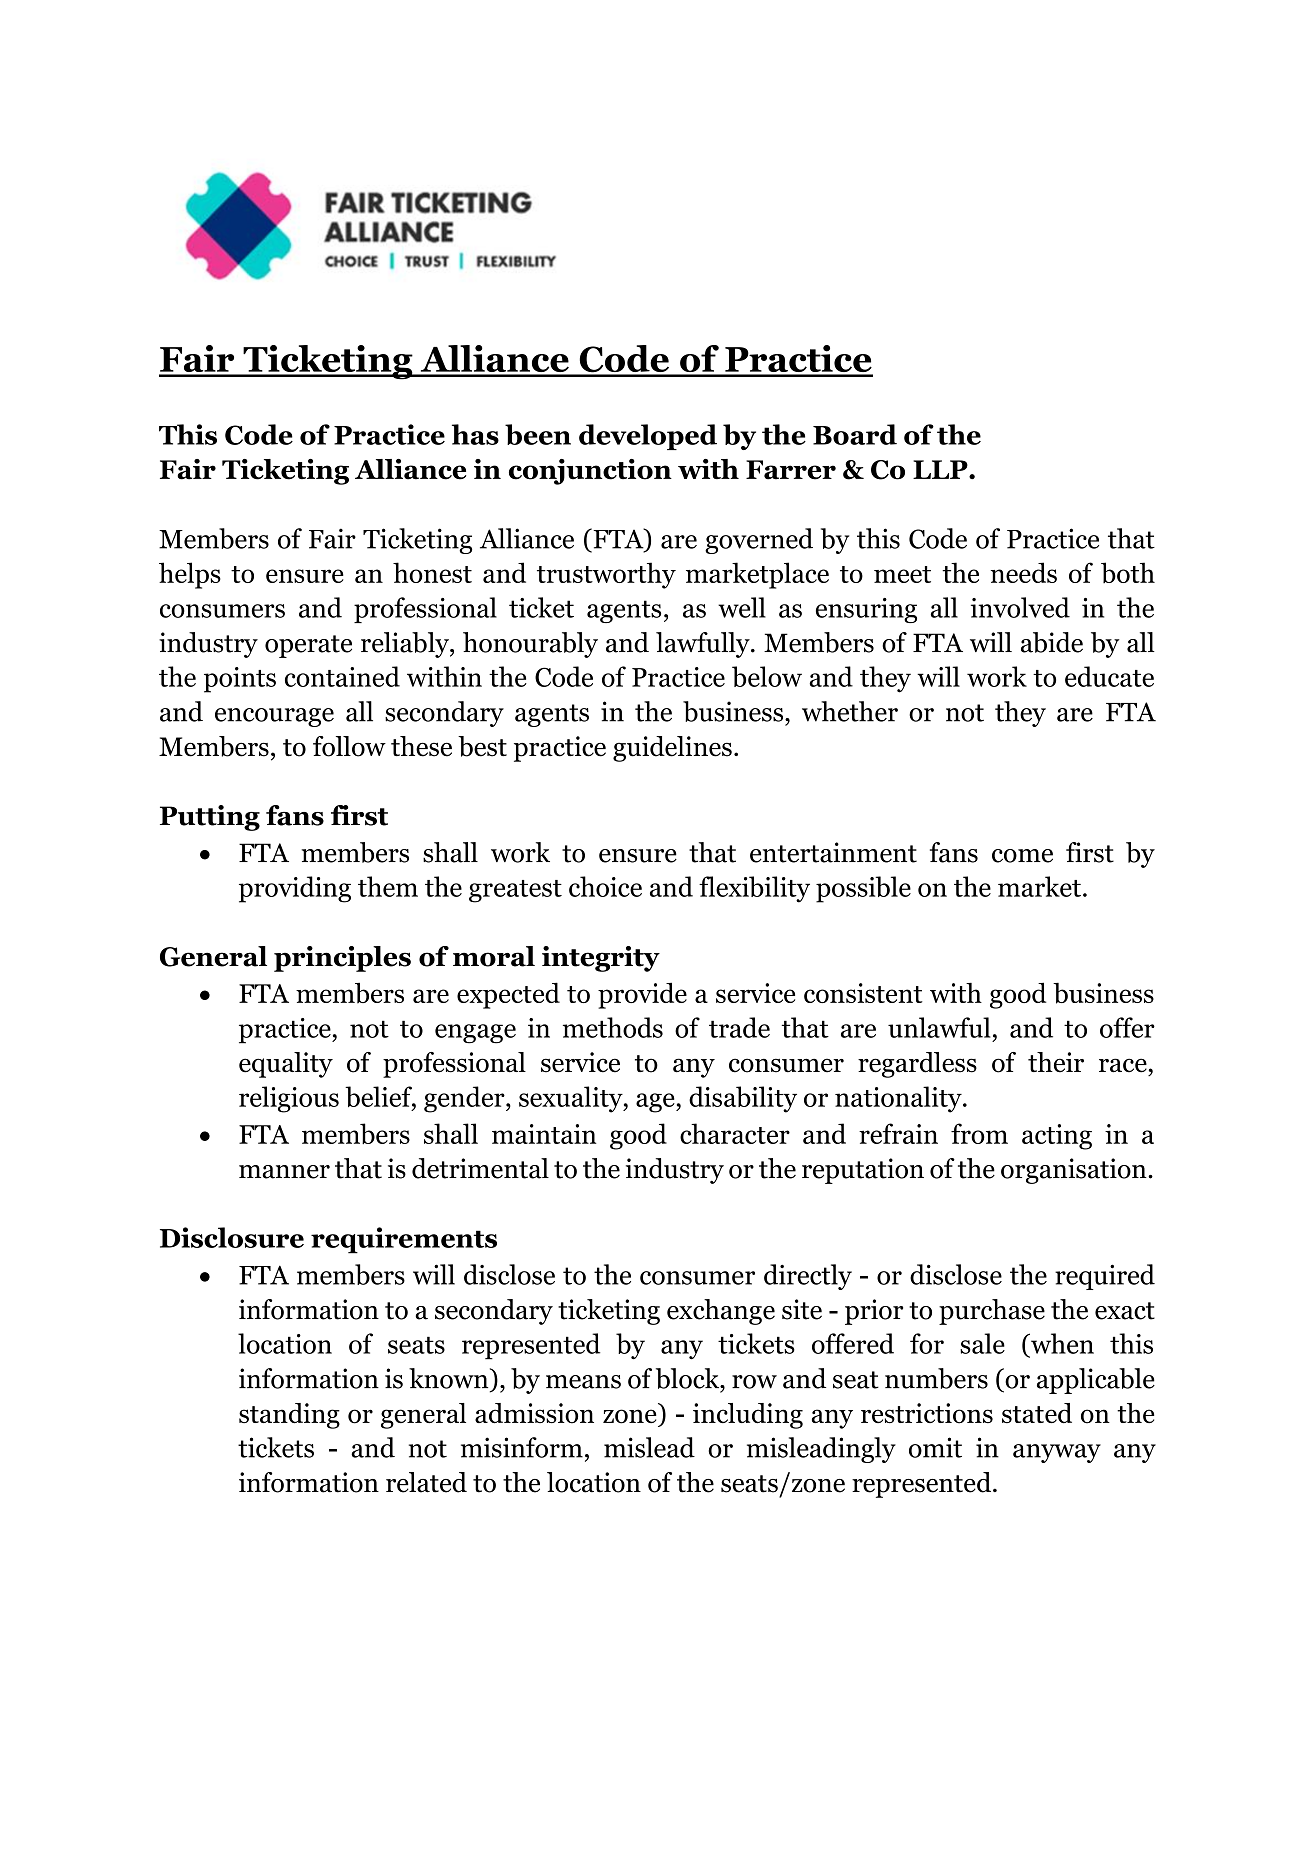 The height and width of the screenshot is (1858, 1314). What do you see at coordinates (190, 575) in the screenshot?
I see `helps` at bounding box center [190, 575].
